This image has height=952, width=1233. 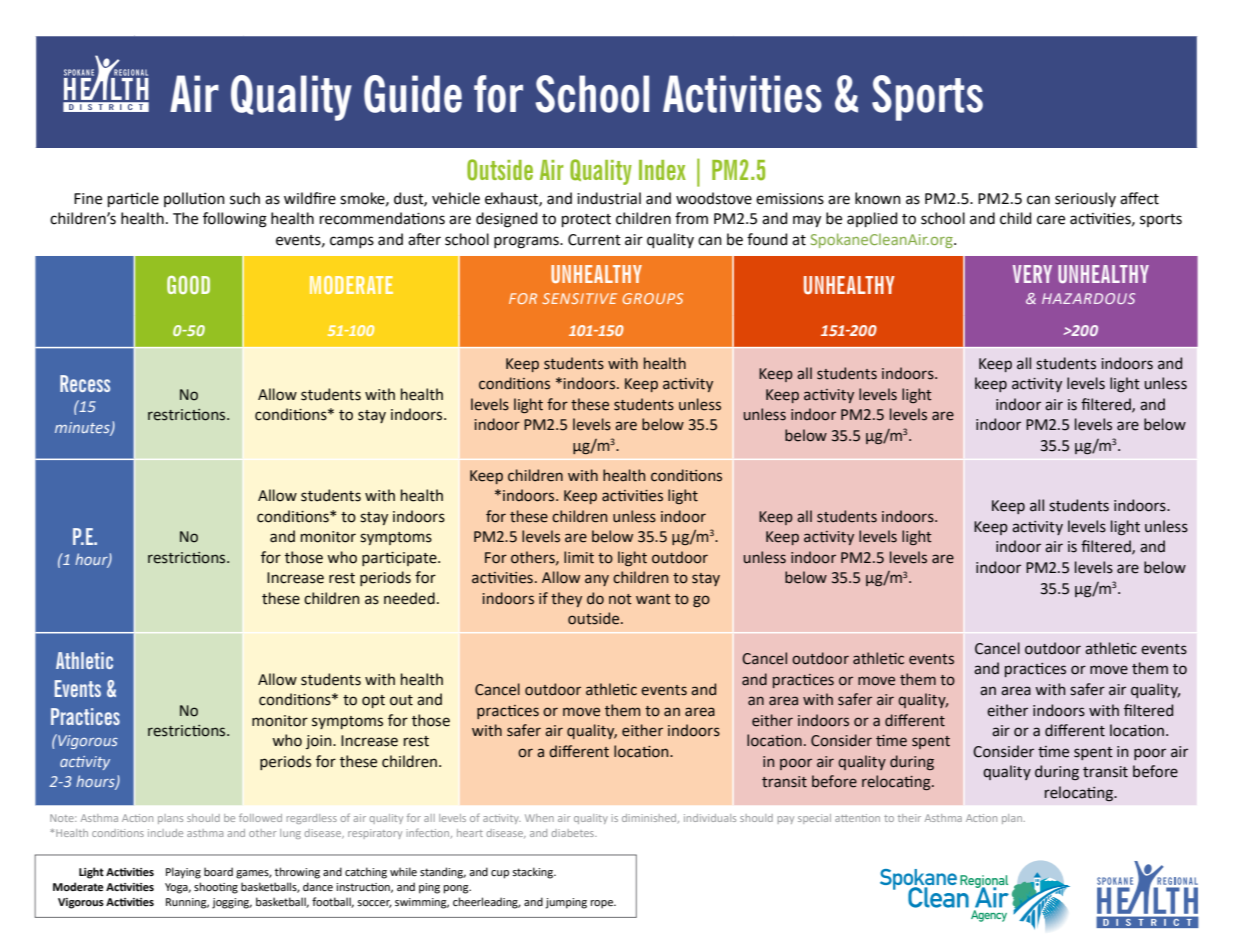 What do you see at coordinates (533, 873) in the image?
I see `stacking` at bounding box center [533, 873].
